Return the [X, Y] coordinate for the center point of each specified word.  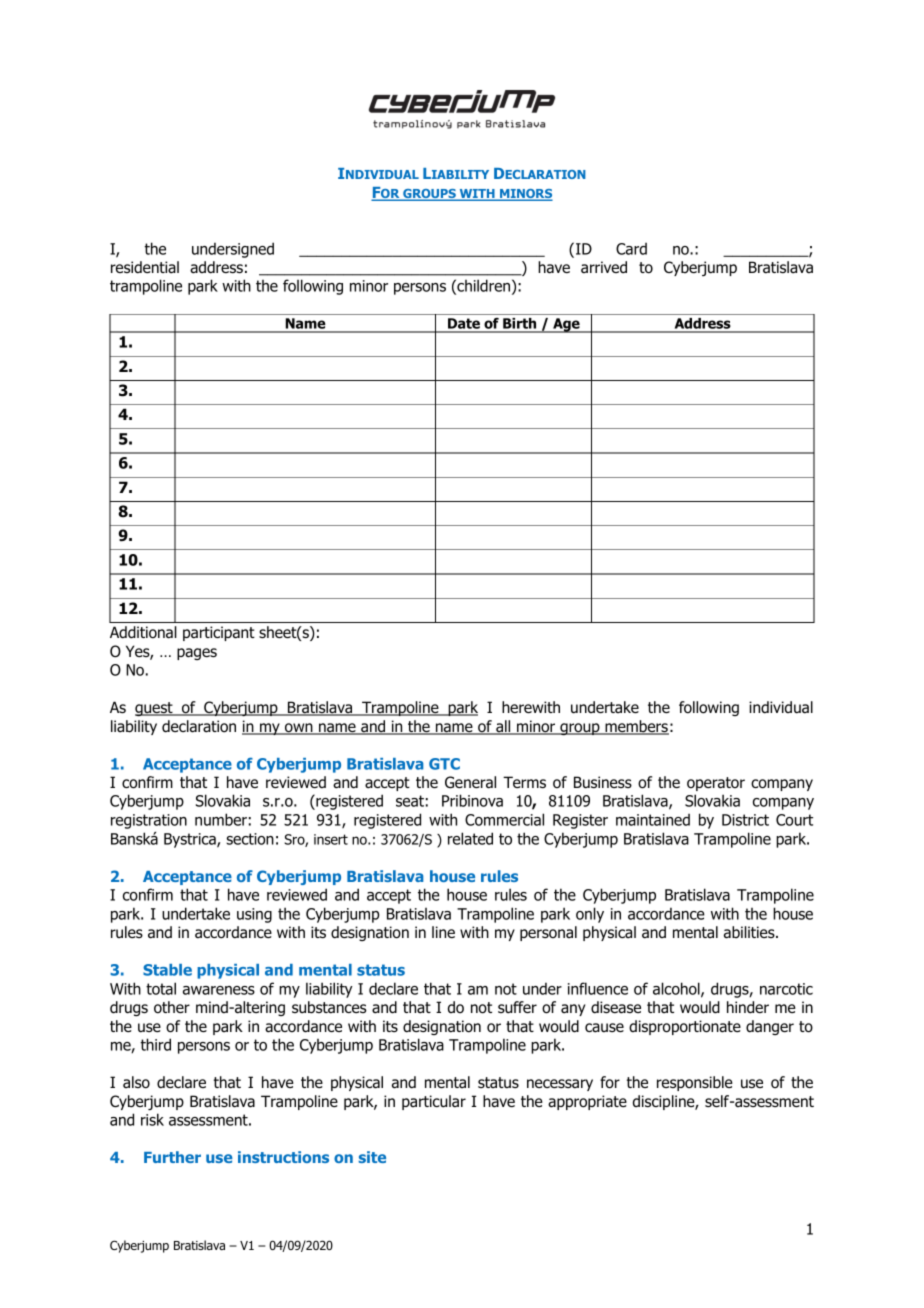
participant [219, 633]
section [250, 839]
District [745, 820]
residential [145, 267]
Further [172, 1157]
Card [631, 248]
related [470, 838]
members [636, 727]
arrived [604, 267]
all [503, 727]
